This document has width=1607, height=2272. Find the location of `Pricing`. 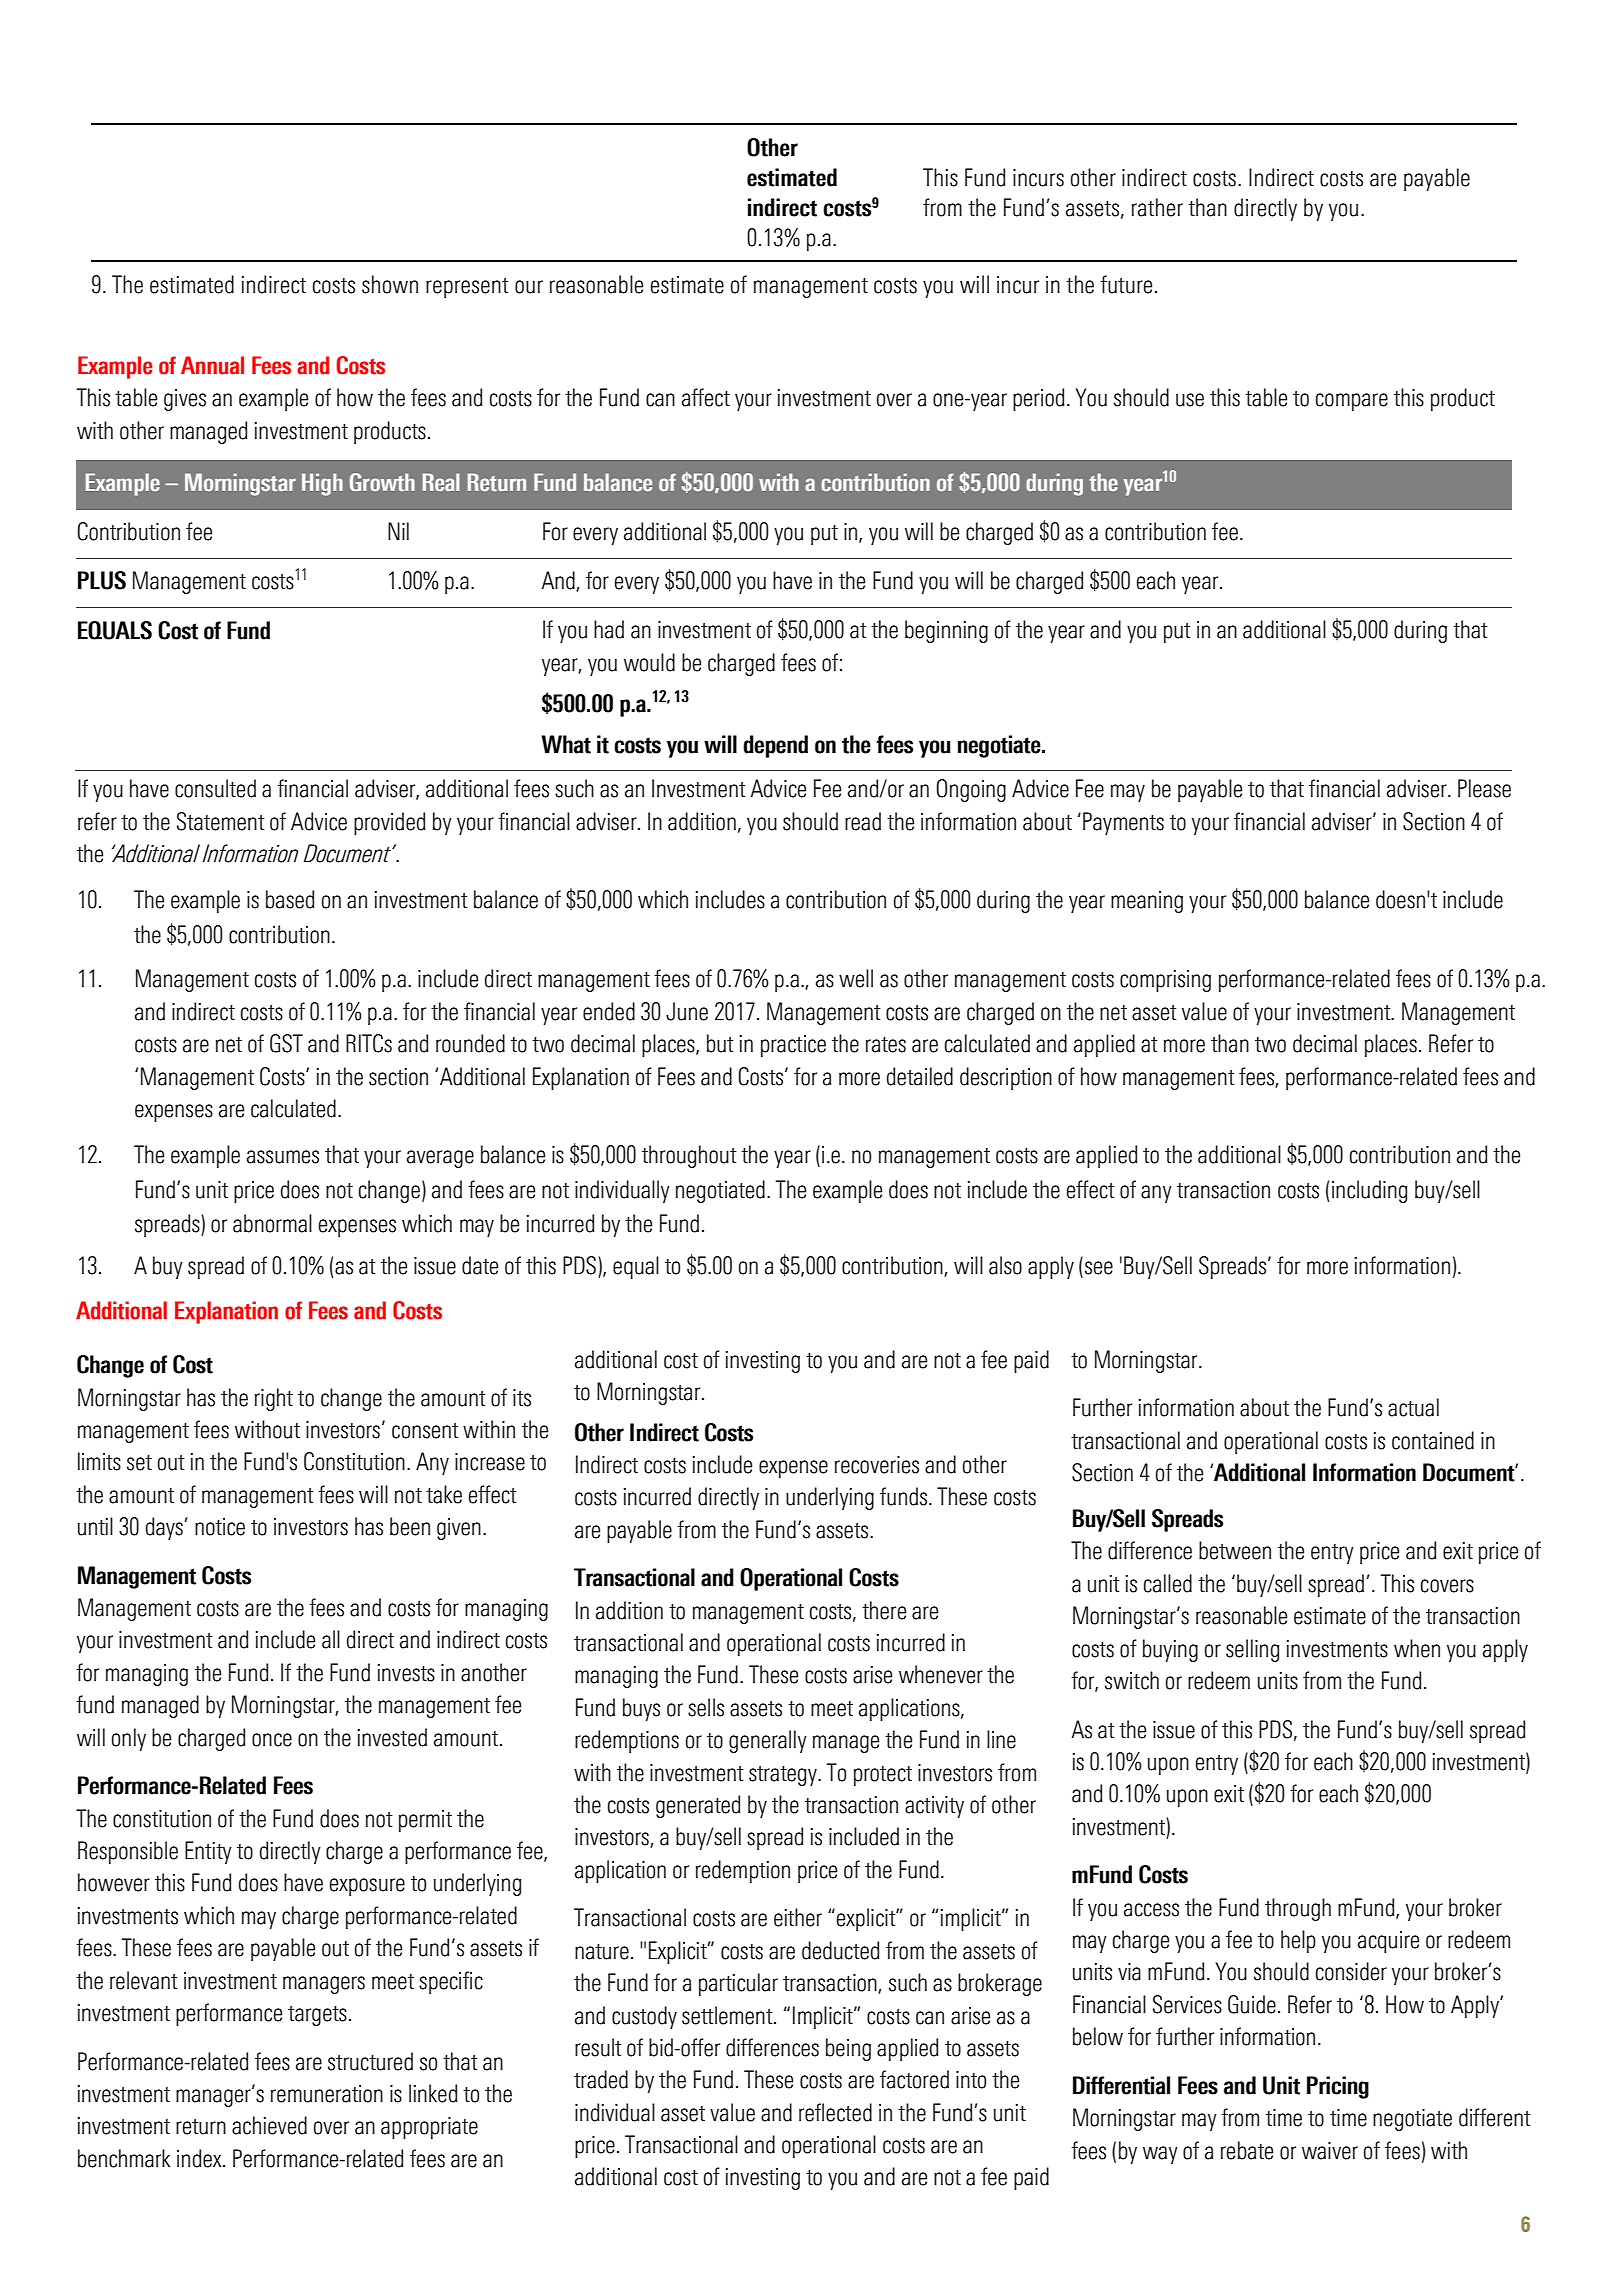

Pricing is located at coordinates (1338, 2087).
